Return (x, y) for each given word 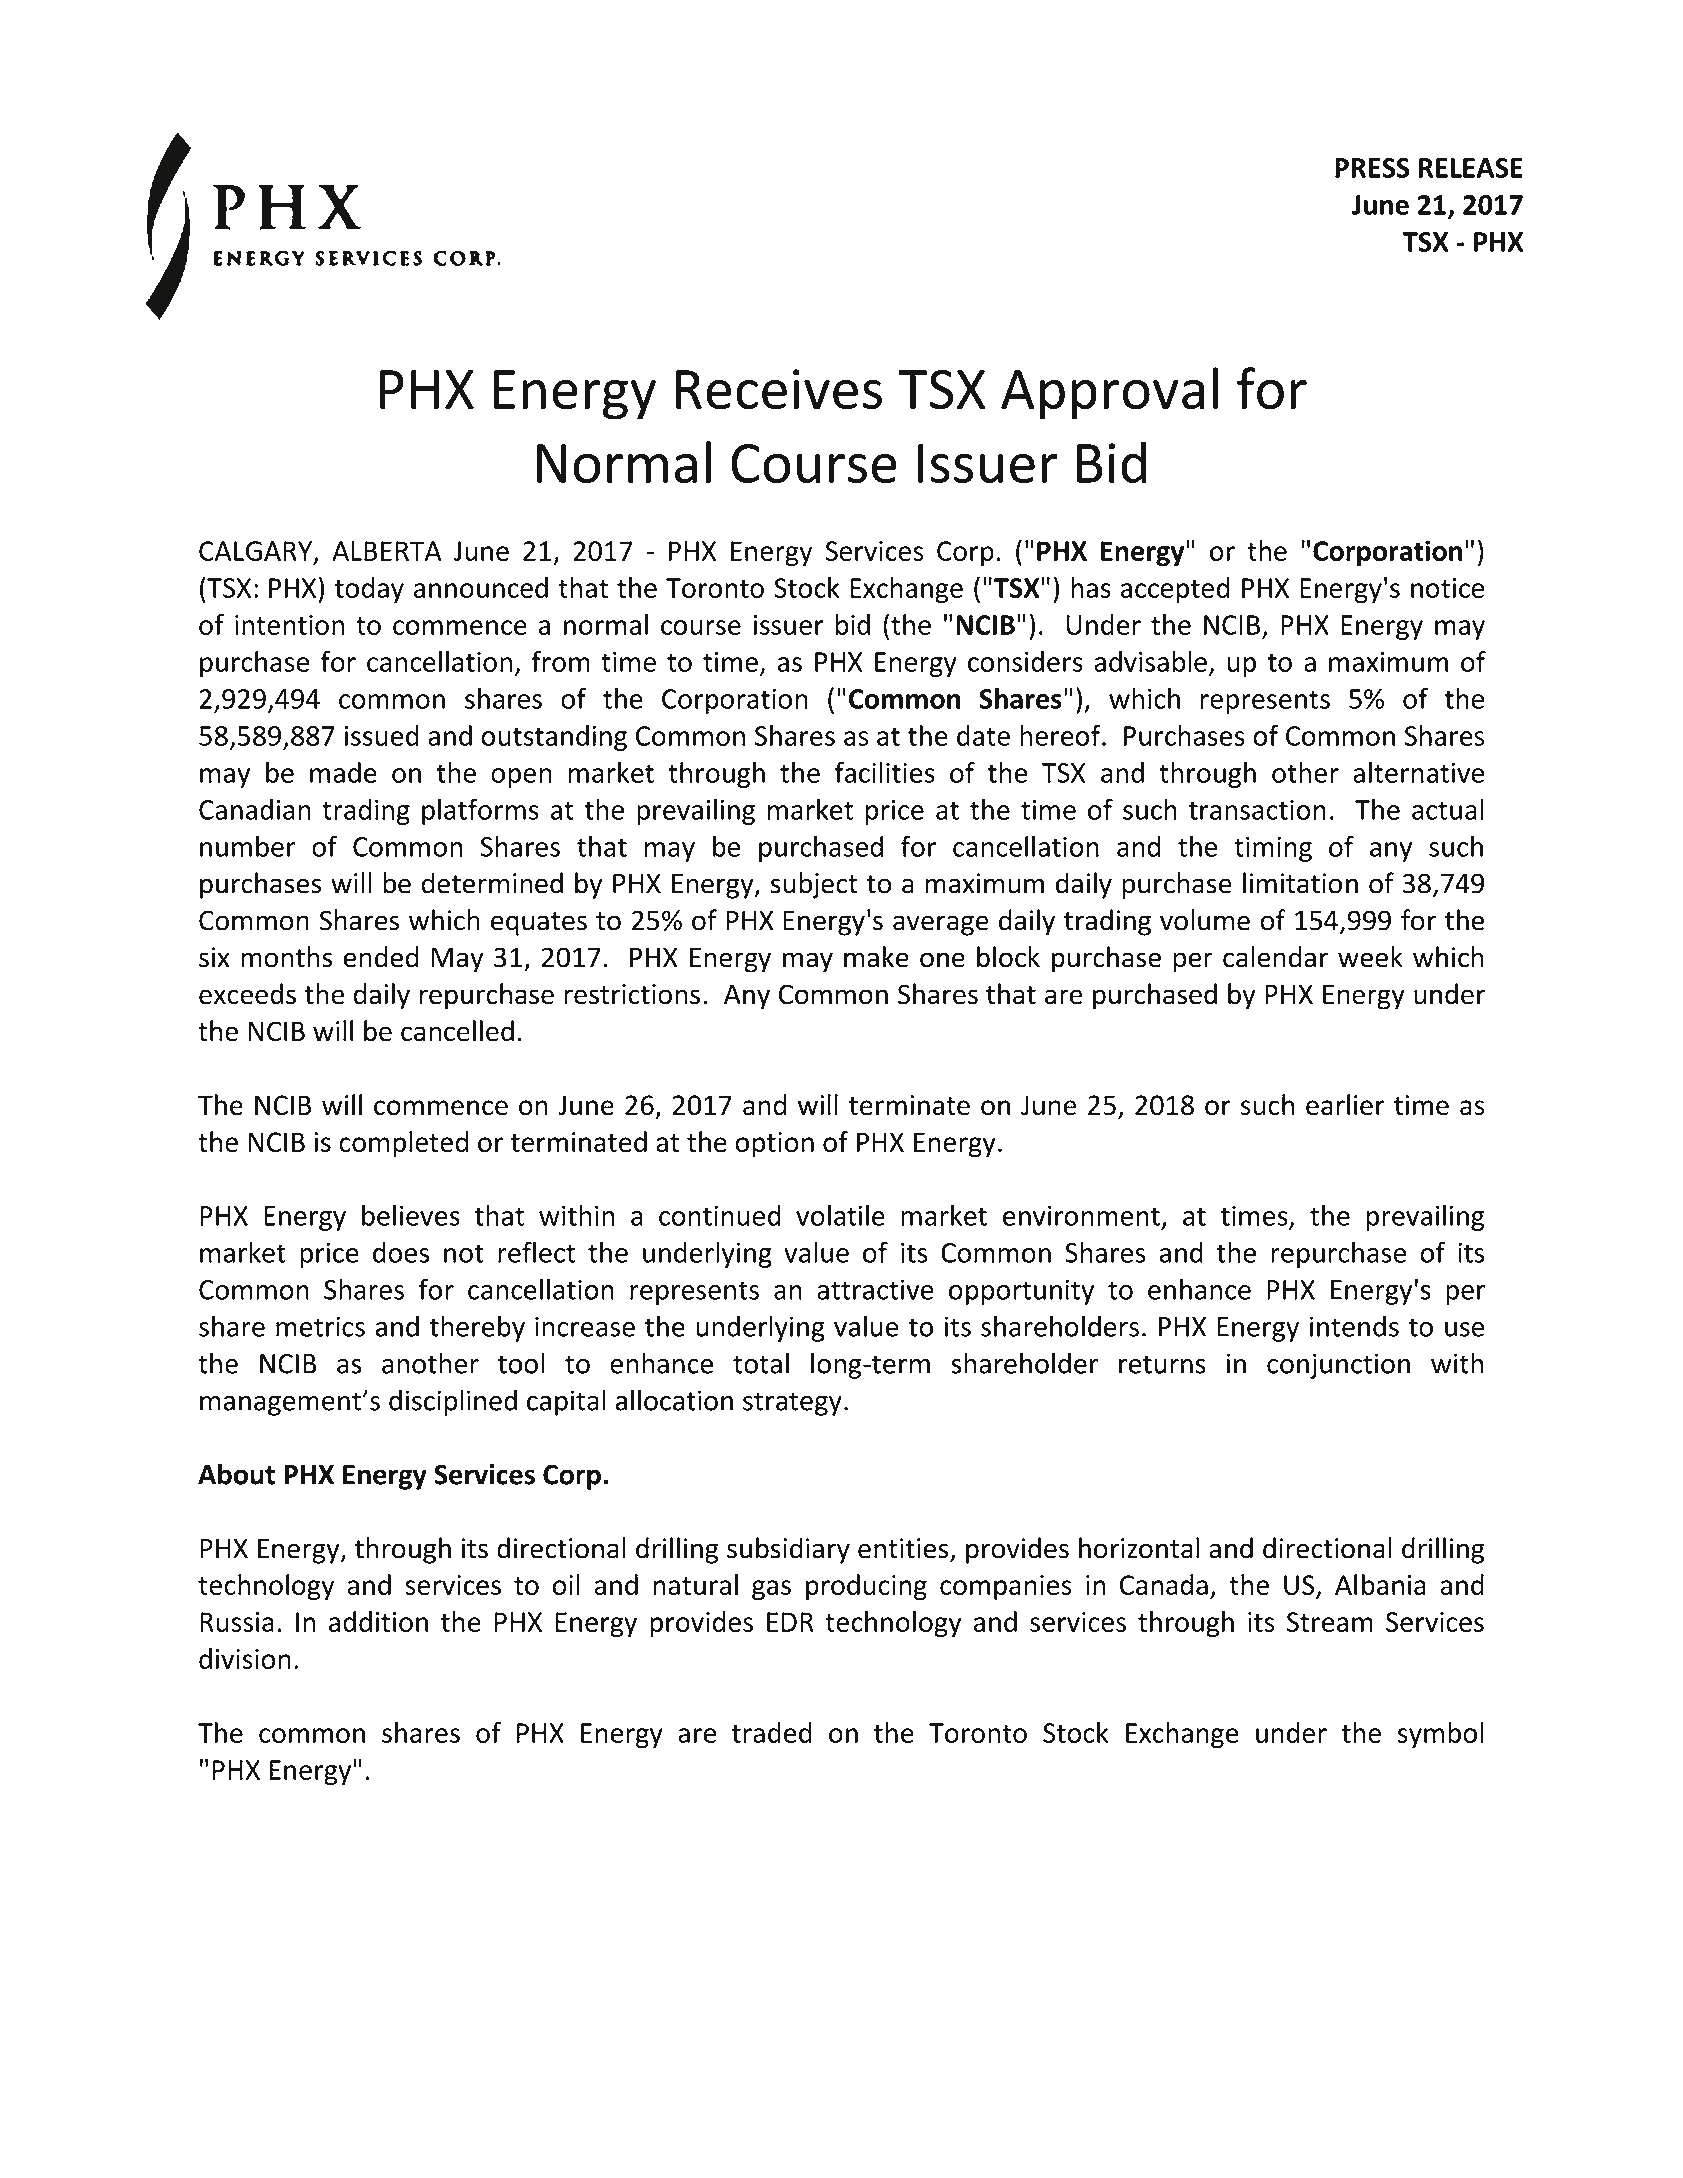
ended (381, 957)
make (876, 957)
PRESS (1372, 168)
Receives (779, 389)
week (1370, 957)
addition (378, 1621)
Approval (1109, 393)
